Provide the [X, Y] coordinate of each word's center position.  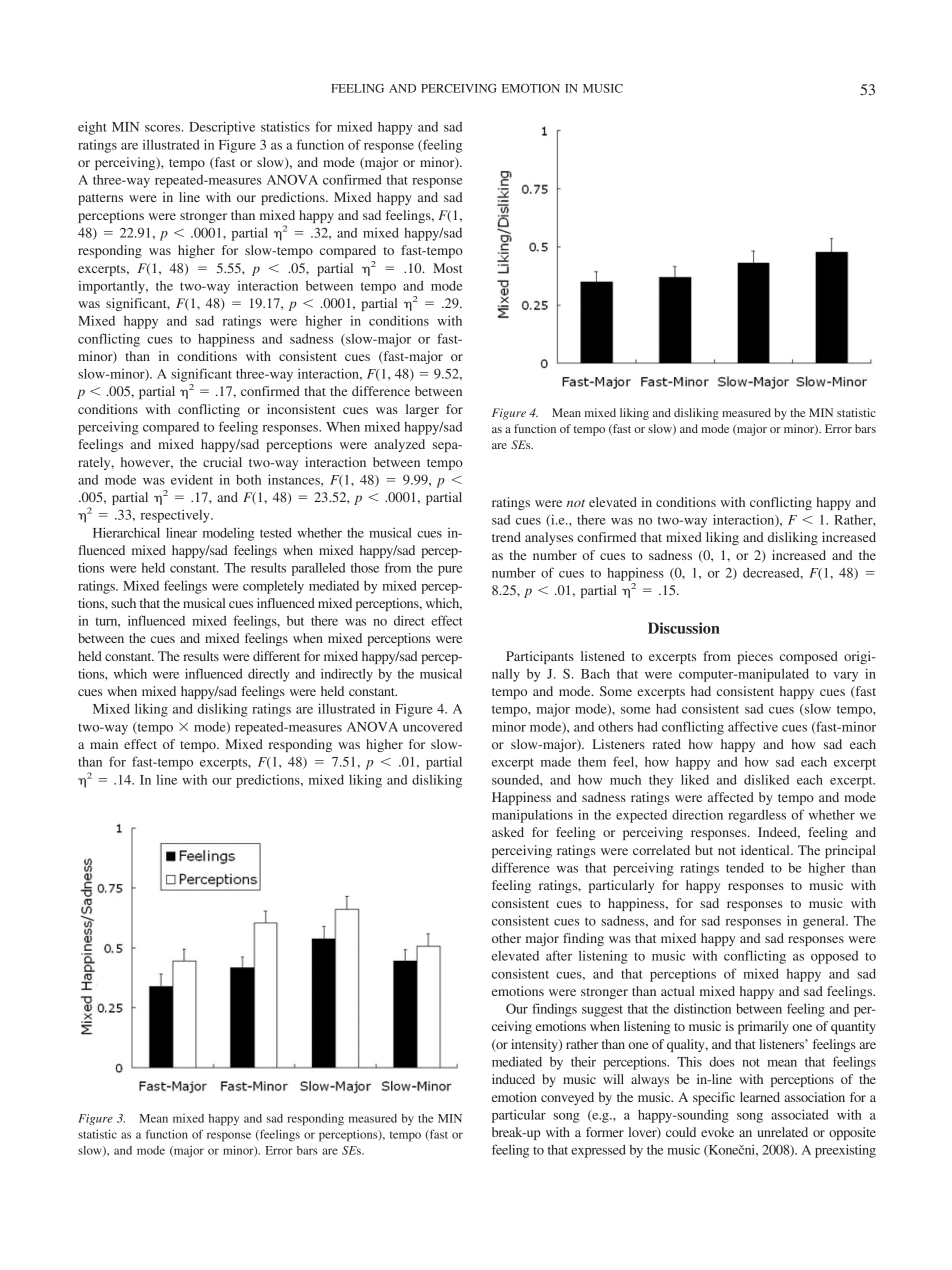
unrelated [782, 1132]
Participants [540, 657]
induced [513, 1079]
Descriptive [222, 128]
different [276, 656]
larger [422, 410]
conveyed [567, 1098]
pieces [755, 657]
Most [448, 268]
